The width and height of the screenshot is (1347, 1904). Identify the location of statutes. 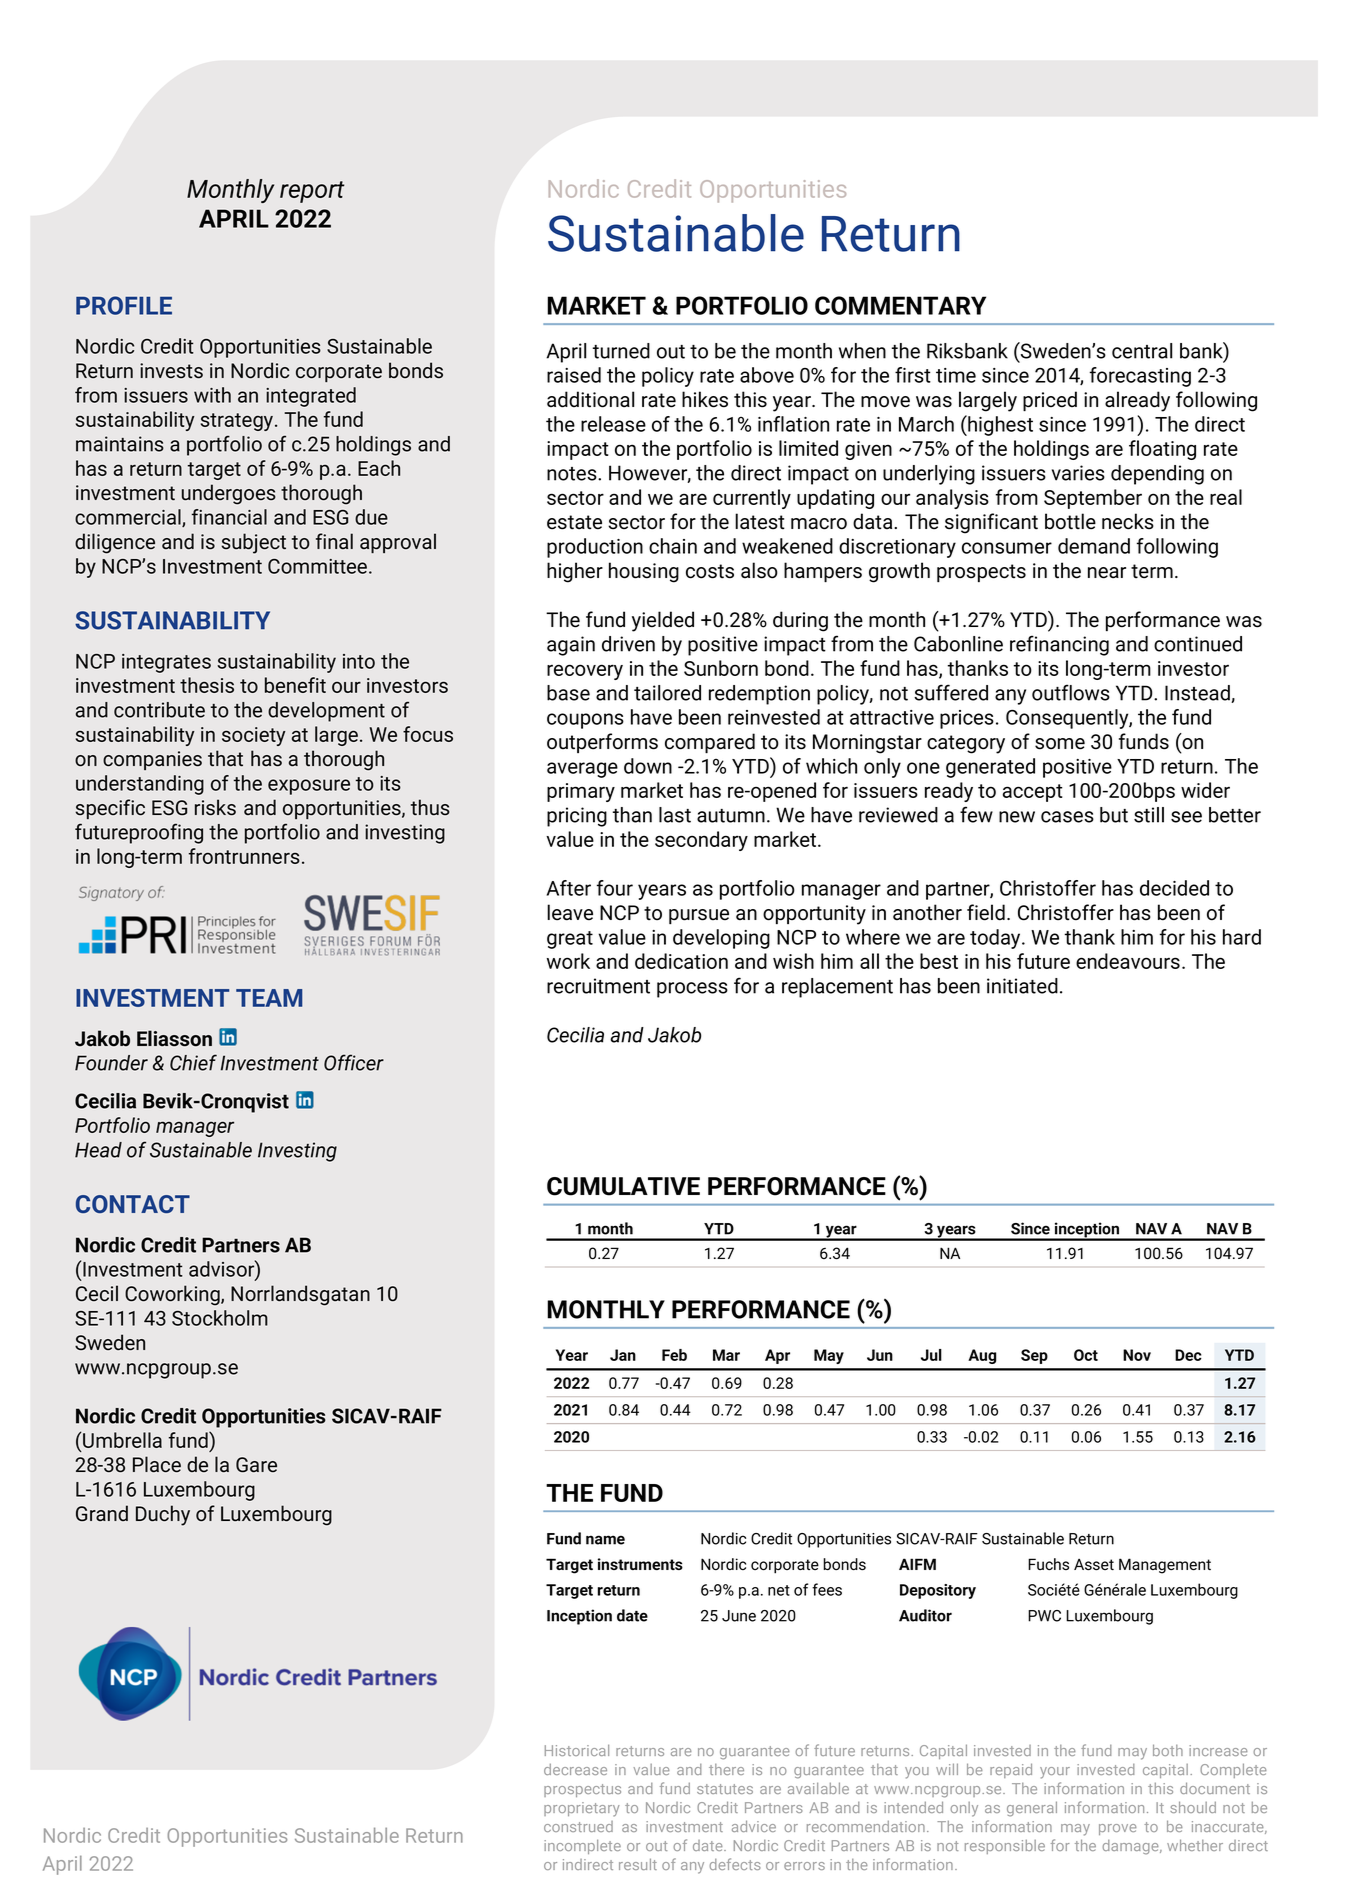
(725, 1789).
